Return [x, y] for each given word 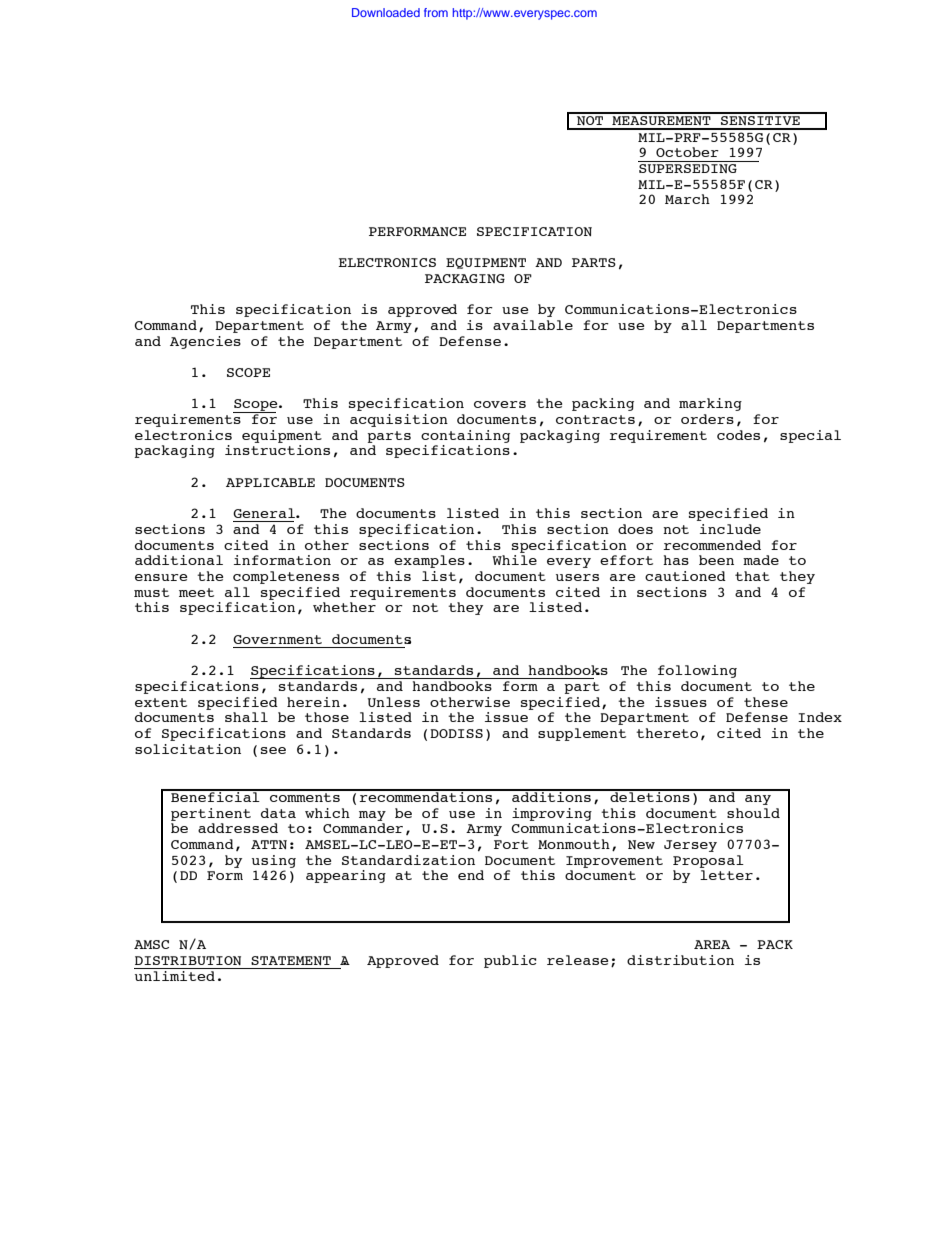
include [730, 529]
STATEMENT [291, 960]
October [687, 152]
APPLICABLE [270, 482]
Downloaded [386, 12]
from [436, 12]
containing [465, 436]
